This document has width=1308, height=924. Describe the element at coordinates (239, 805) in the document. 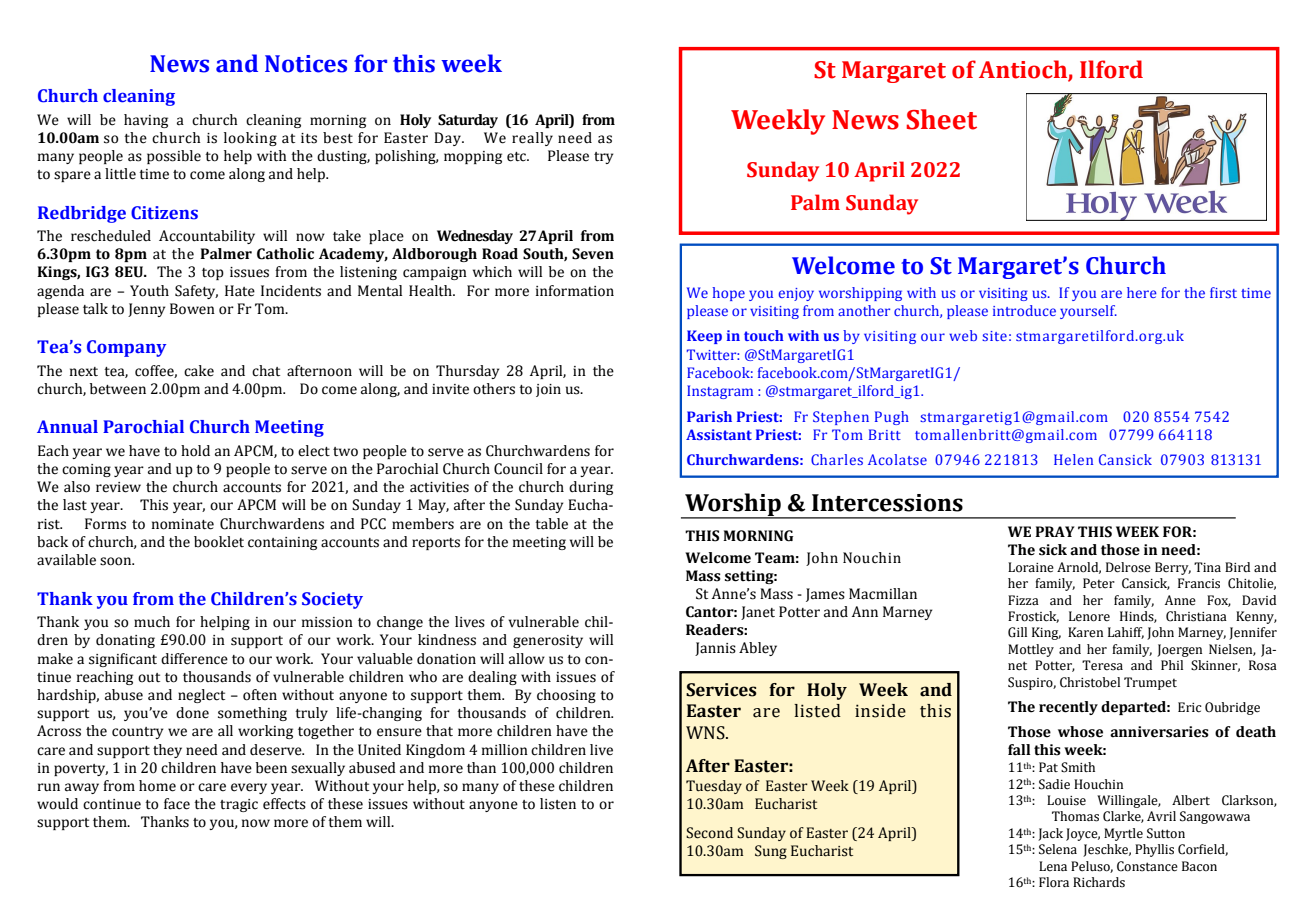

I see `tragic` at that location.
